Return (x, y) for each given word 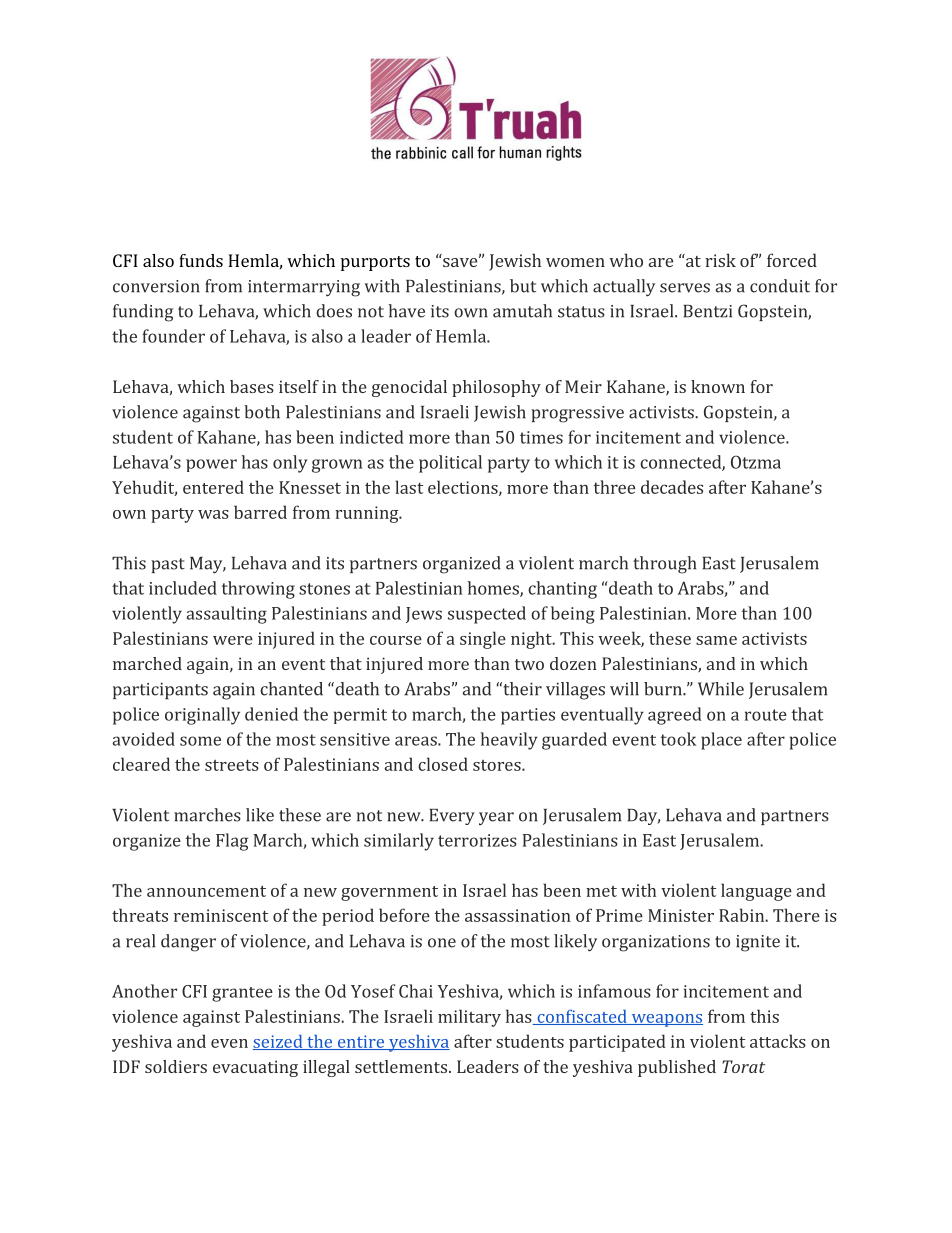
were (233, 640)
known (718, 386)
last (409, 487)
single (483, 640)
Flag (232, 842)
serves (685, 288)
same (716, 640)
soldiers (176, 1066)
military (469, 1018)
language (756, 892)
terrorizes (477, 840)
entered (213, 487)
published (677, 1068)
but (523, 286)
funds (201, 260)
